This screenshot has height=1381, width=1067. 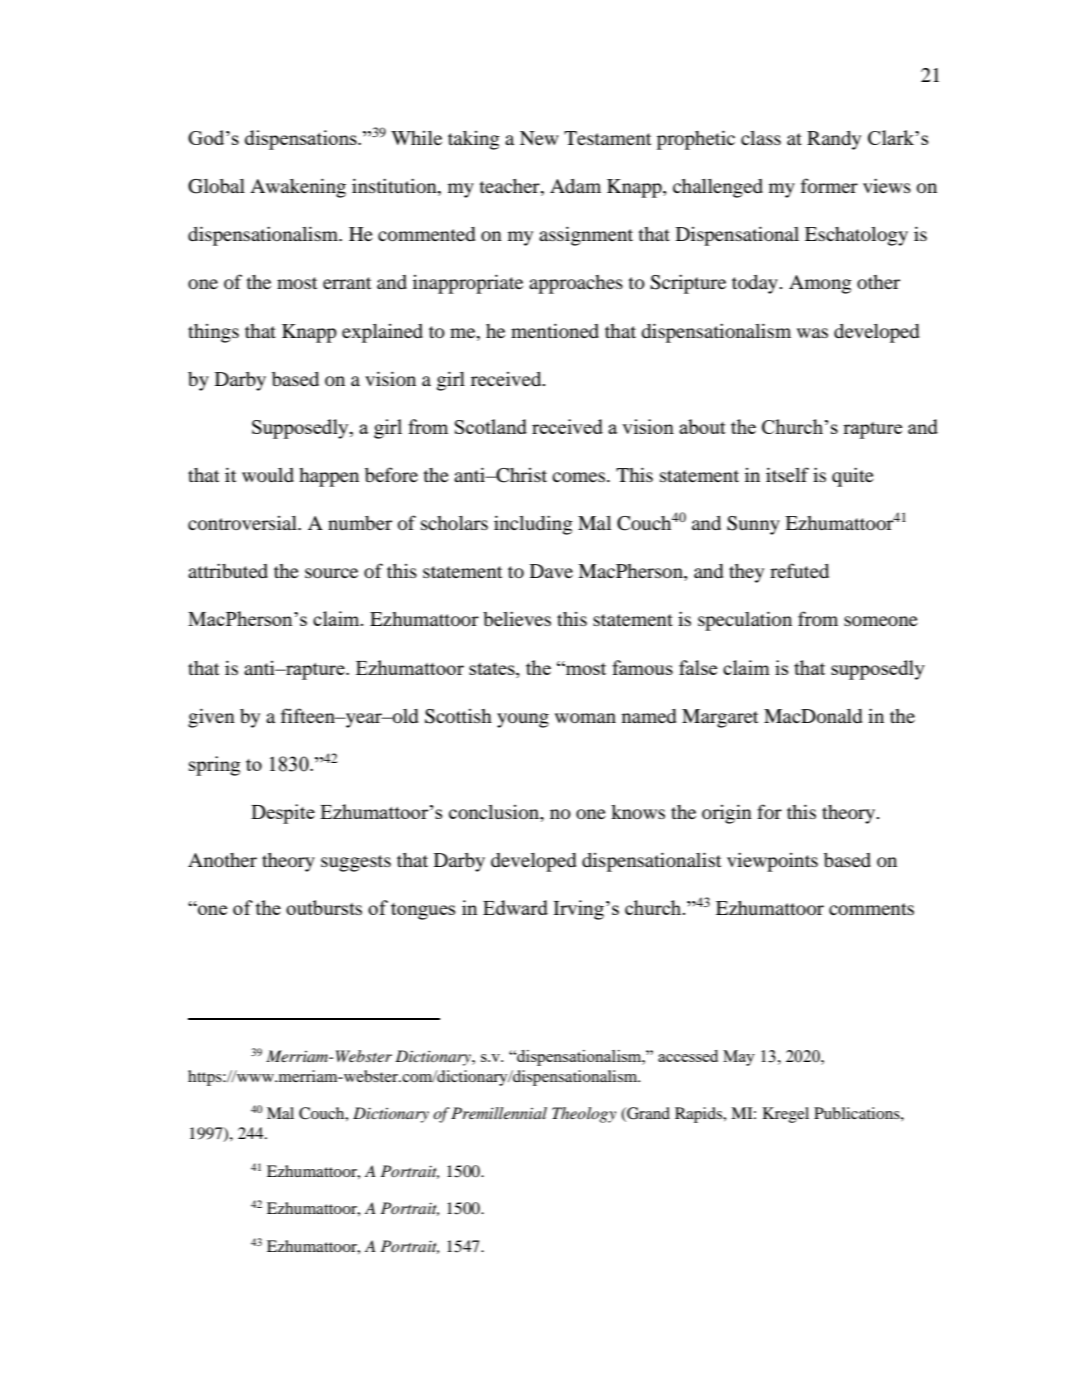 I want to click on believes, so click(x=517, y=618).
